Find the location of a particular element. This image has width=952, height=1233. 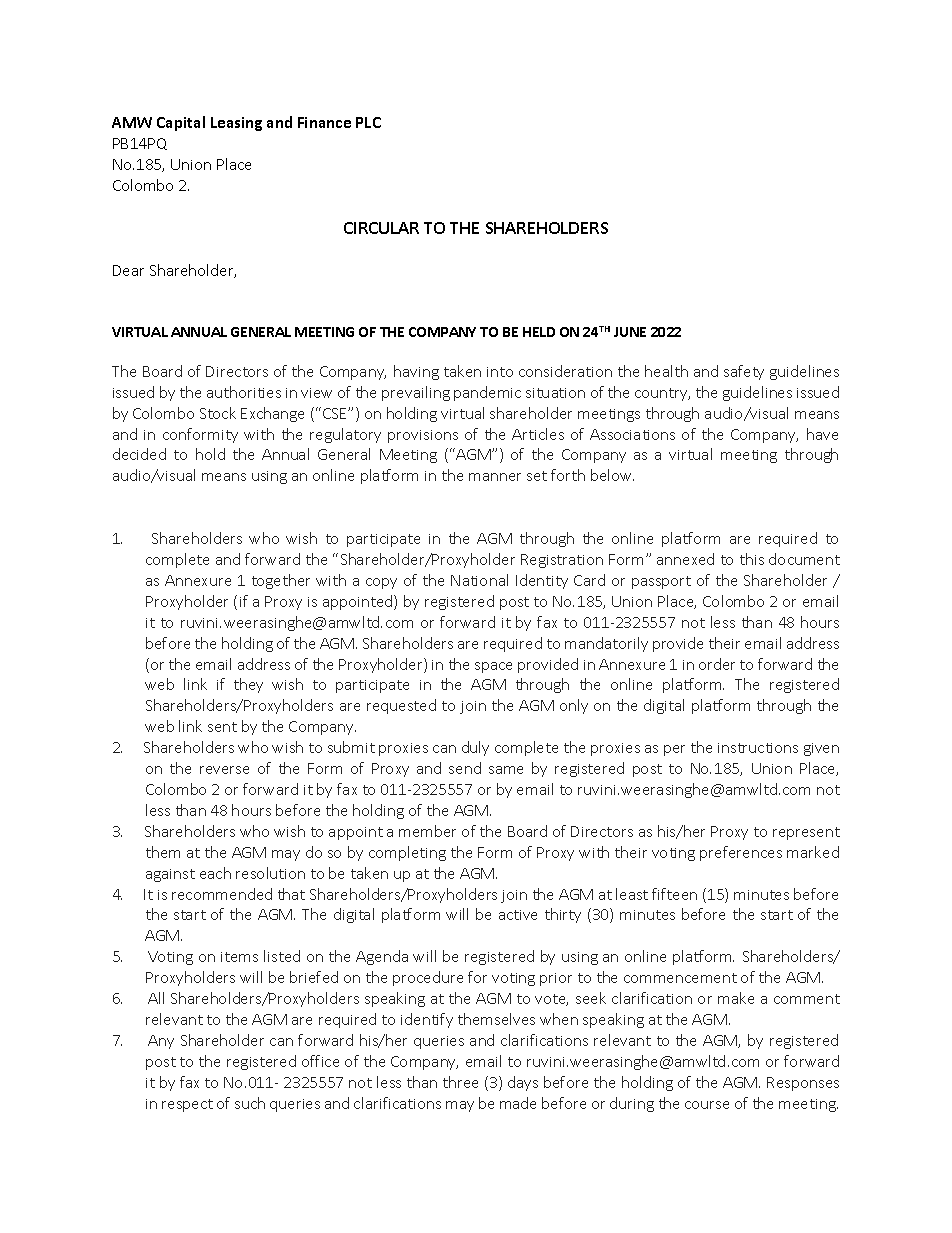

send is located at coordinates (465, 768).
